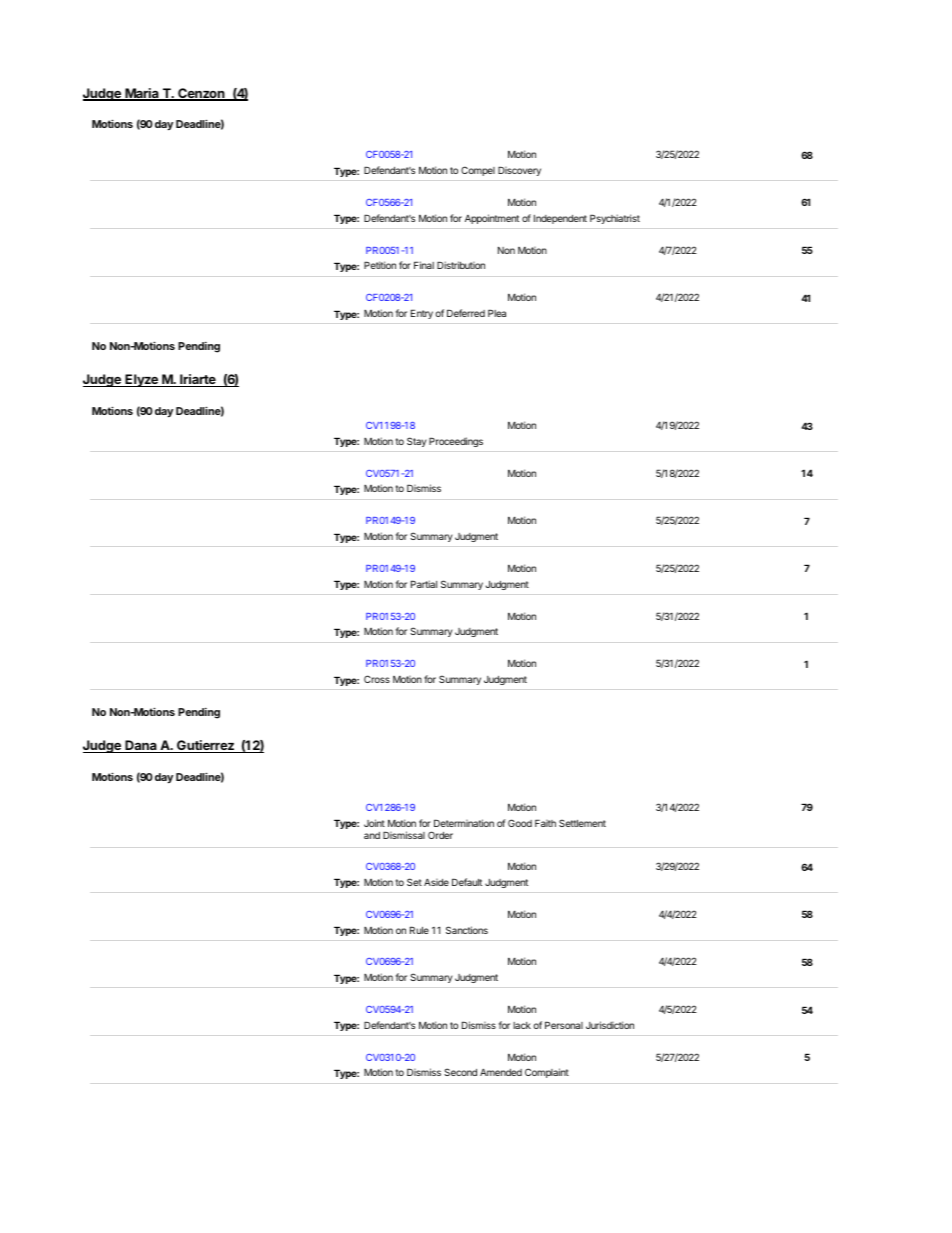 Image resolution: width=952 pixels, height=1233 pixels. Describe the element at coordinates (456, 442) in the image. I see `Proceedings` at that location.
